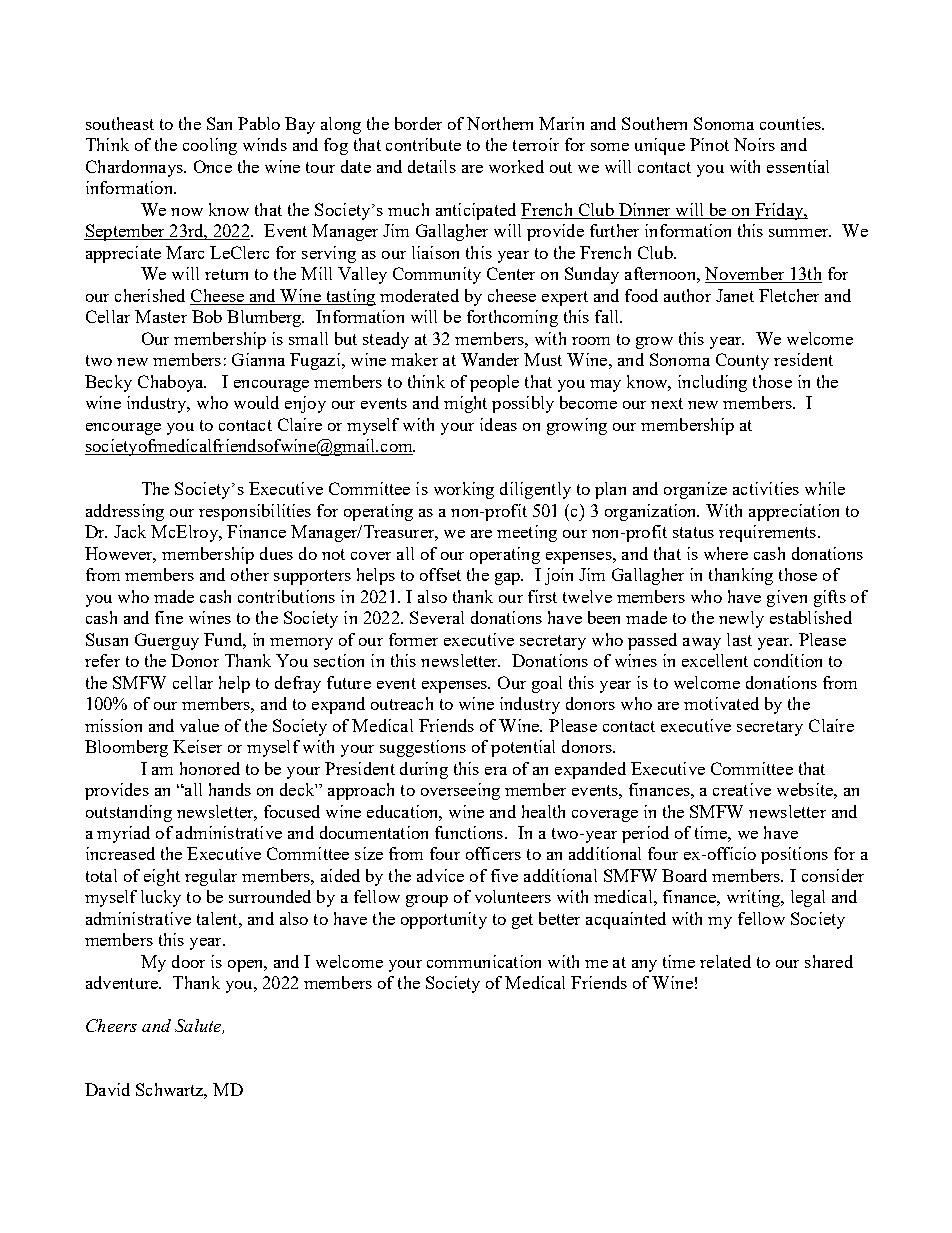  What do you see at coordinates (754, 144) in the document?
I see `Noirs` at bounding box center [754, 144].
